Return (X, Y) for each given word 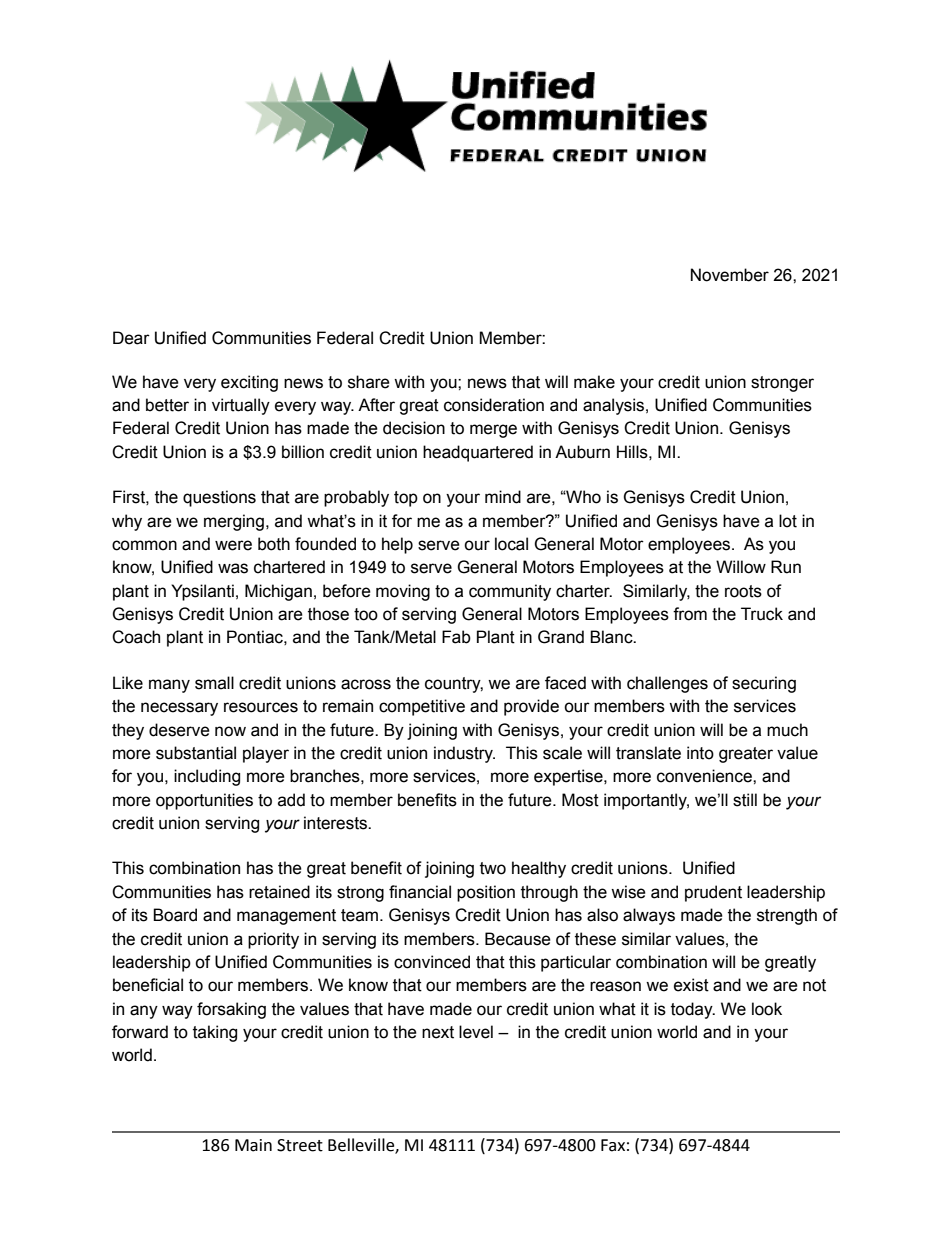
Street (300, 1145)
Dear (131, 338)
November (730, 275)
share (369, 382)
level (476, 1032)
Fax (613, 1145)
